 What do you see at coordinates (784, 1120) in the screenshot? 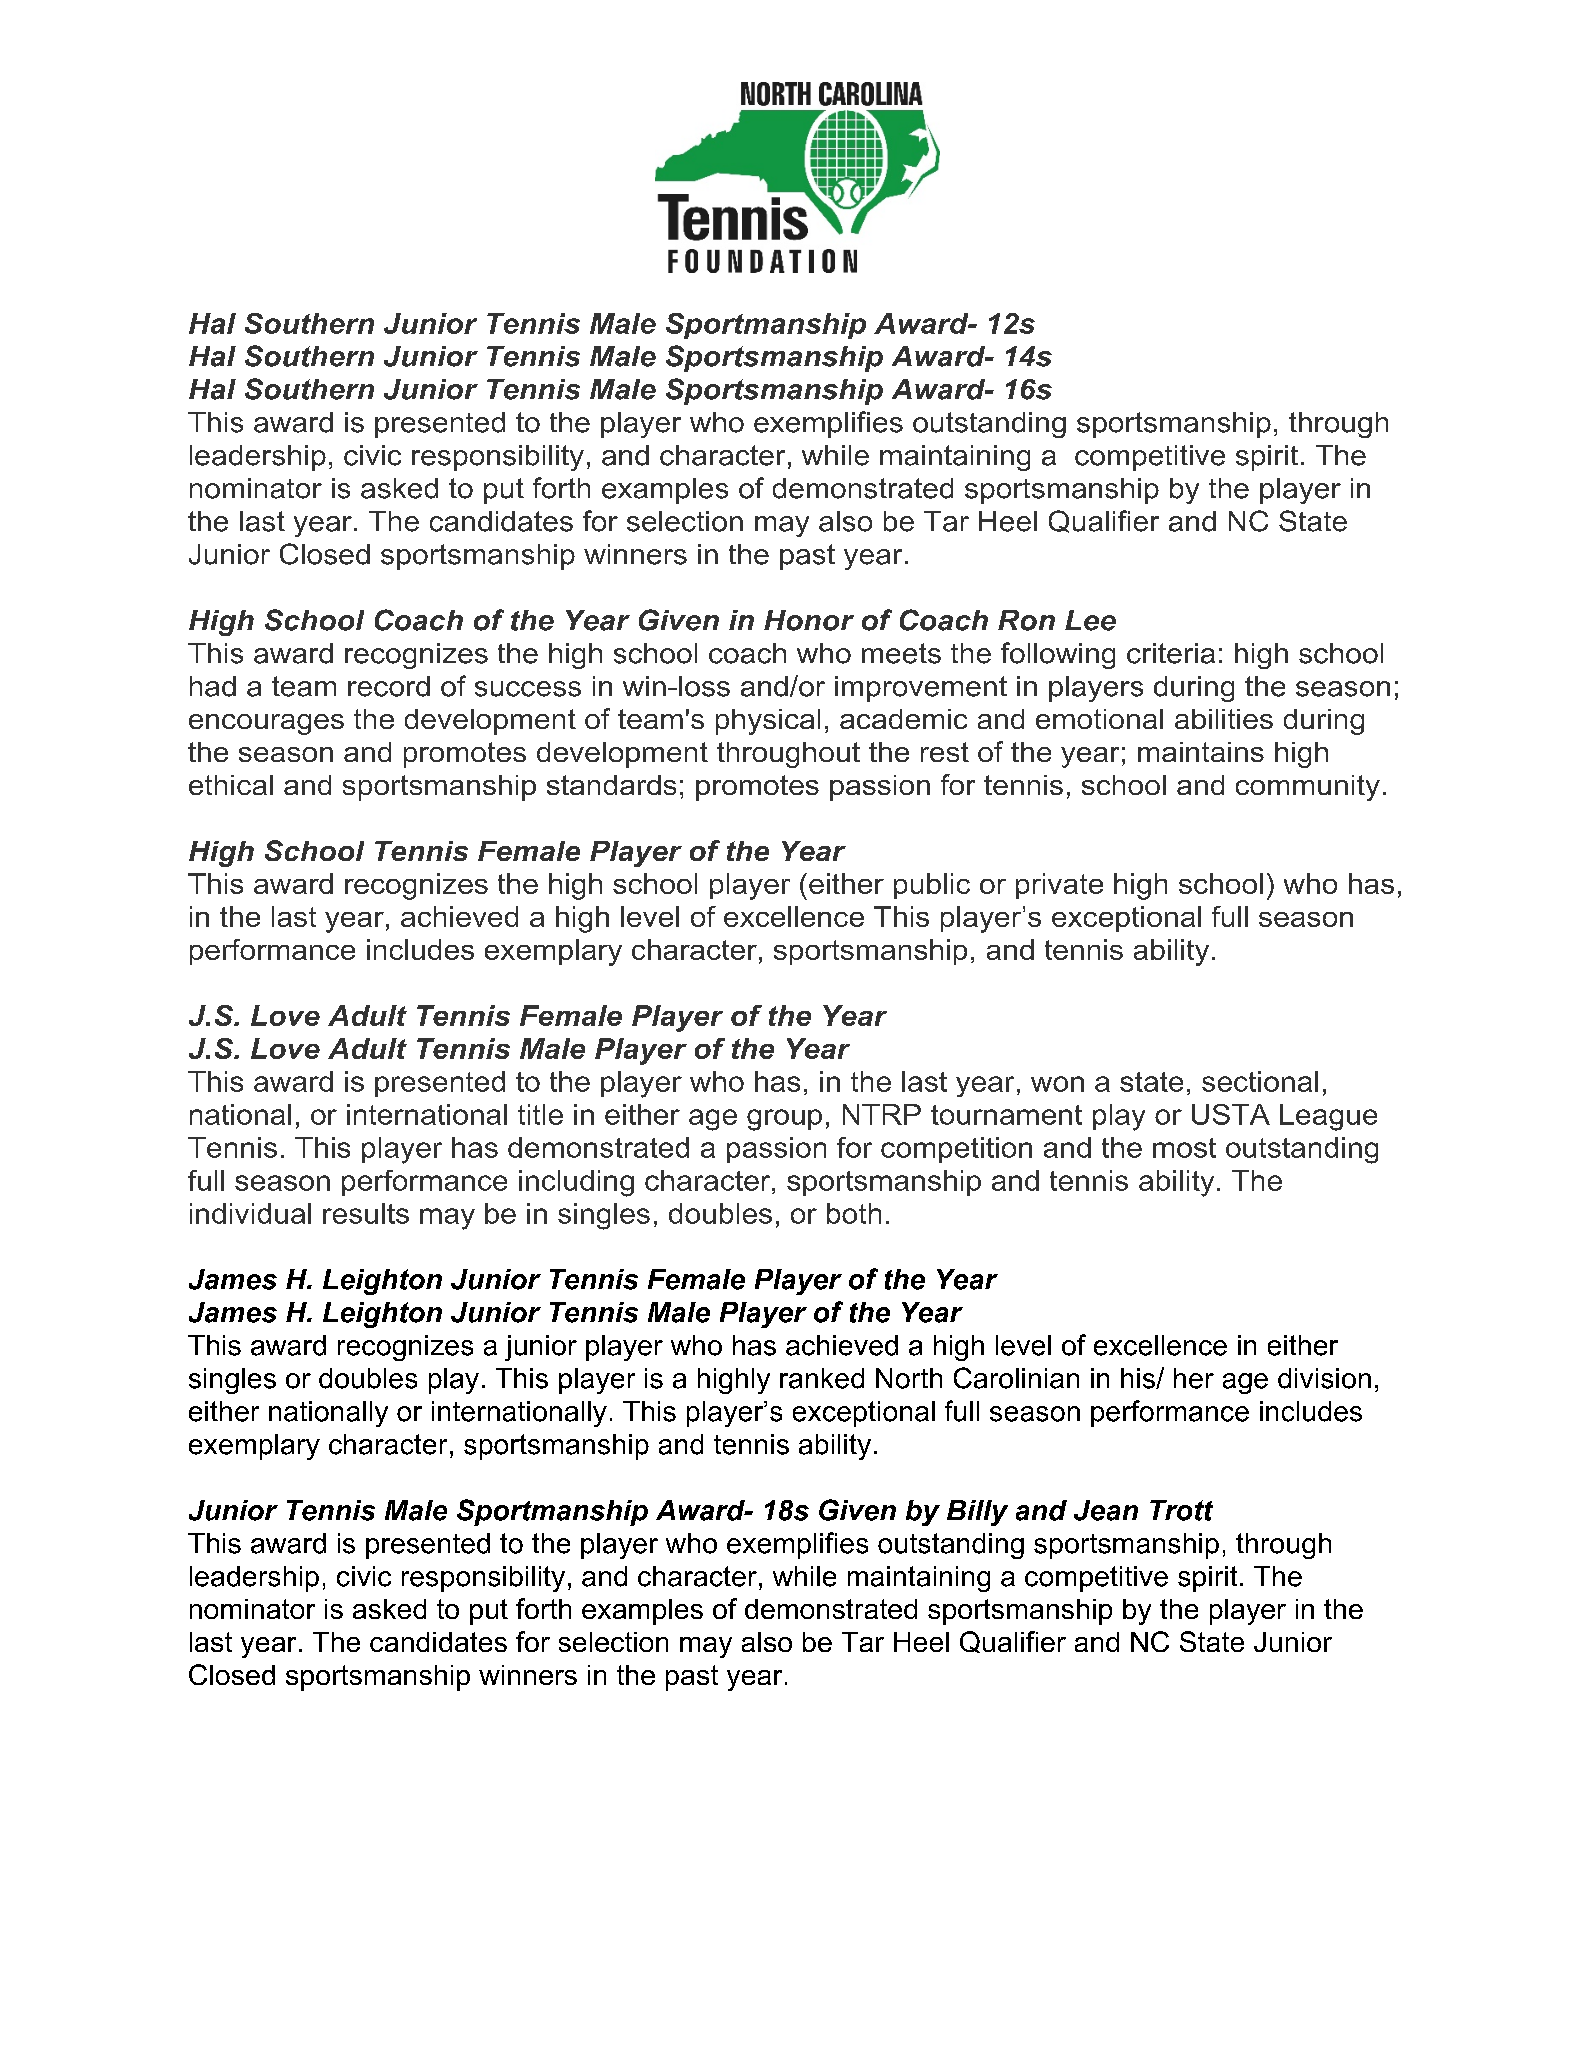
I see `group` at bounding box center [784, 1120].
